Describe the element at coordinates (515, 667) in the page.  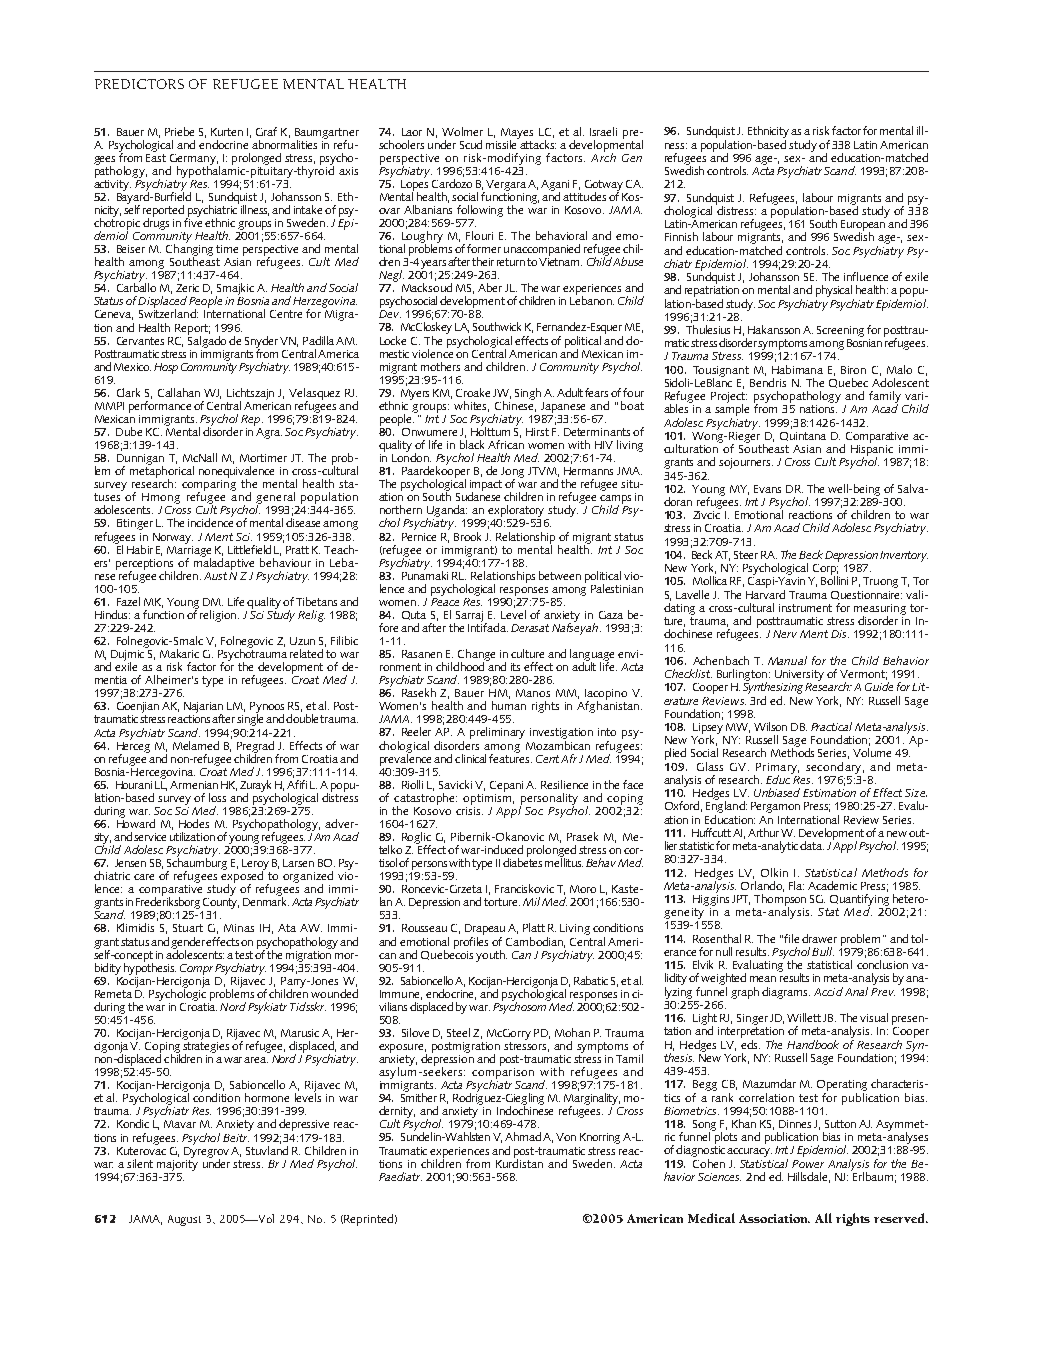
I see `its` at that location.
